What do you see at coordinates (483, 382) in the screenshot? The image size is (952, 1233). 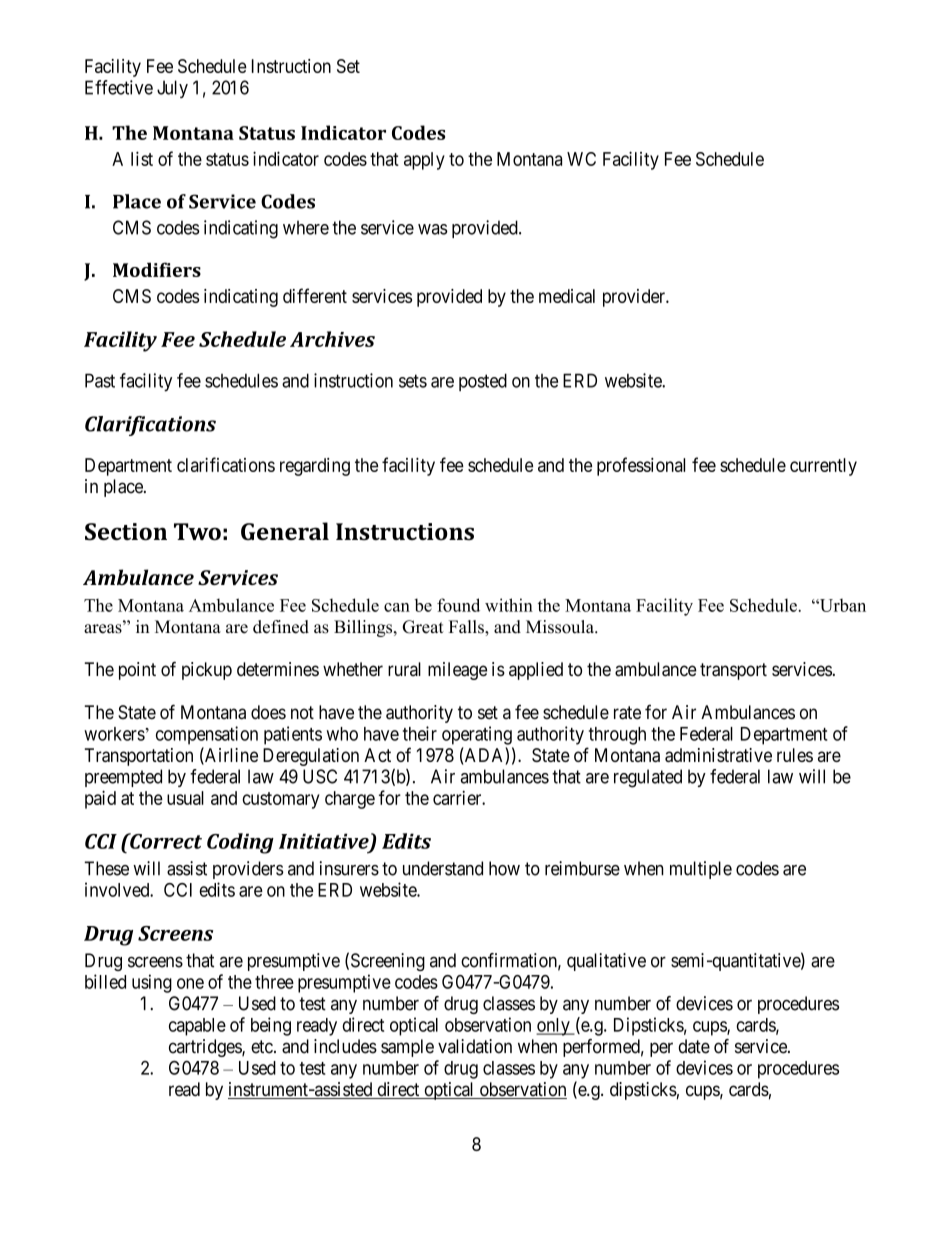 I see `posted` at bounding box center [483, 382].
